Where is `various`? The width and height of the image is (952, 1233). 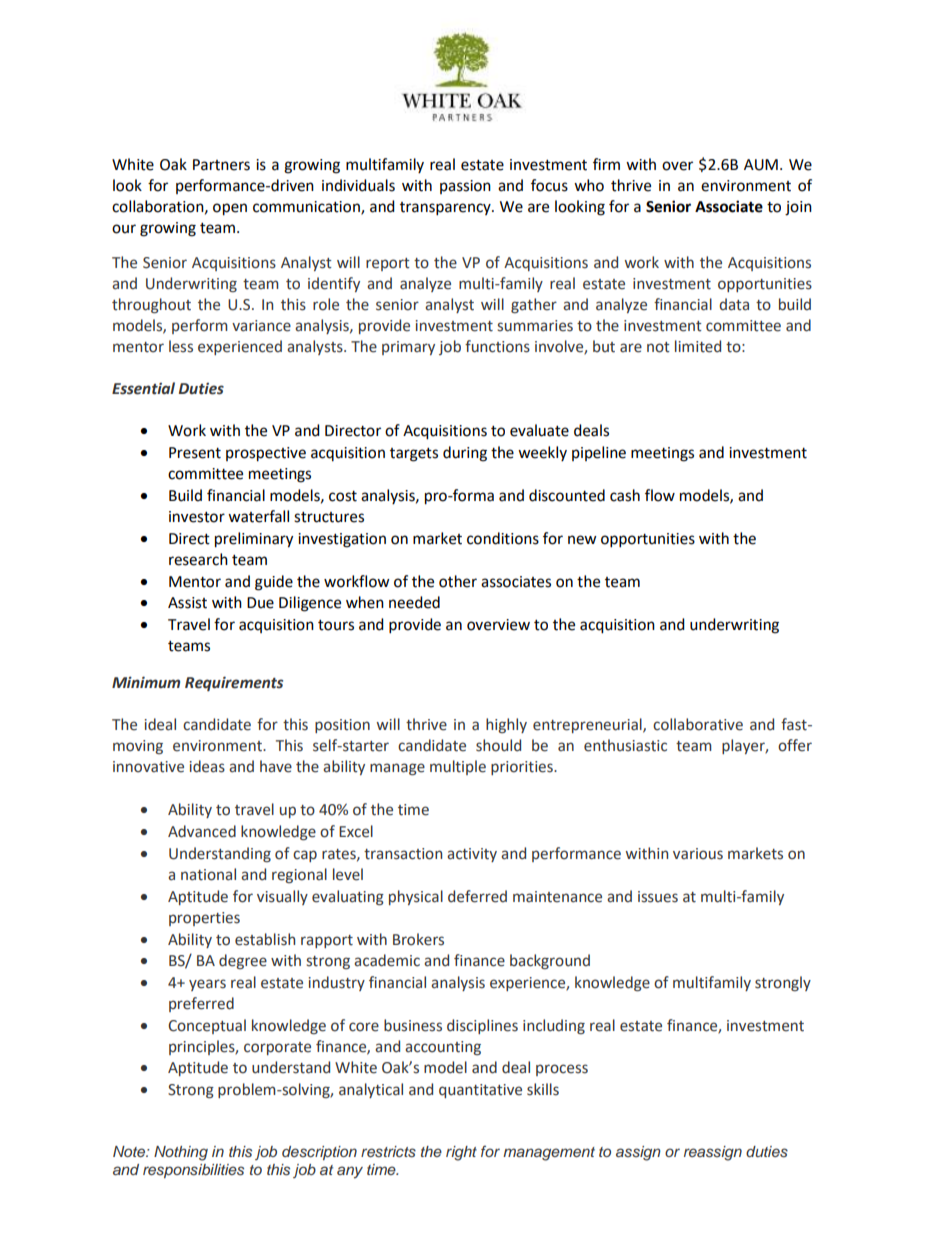 various is located at coordinates (698, 854).
